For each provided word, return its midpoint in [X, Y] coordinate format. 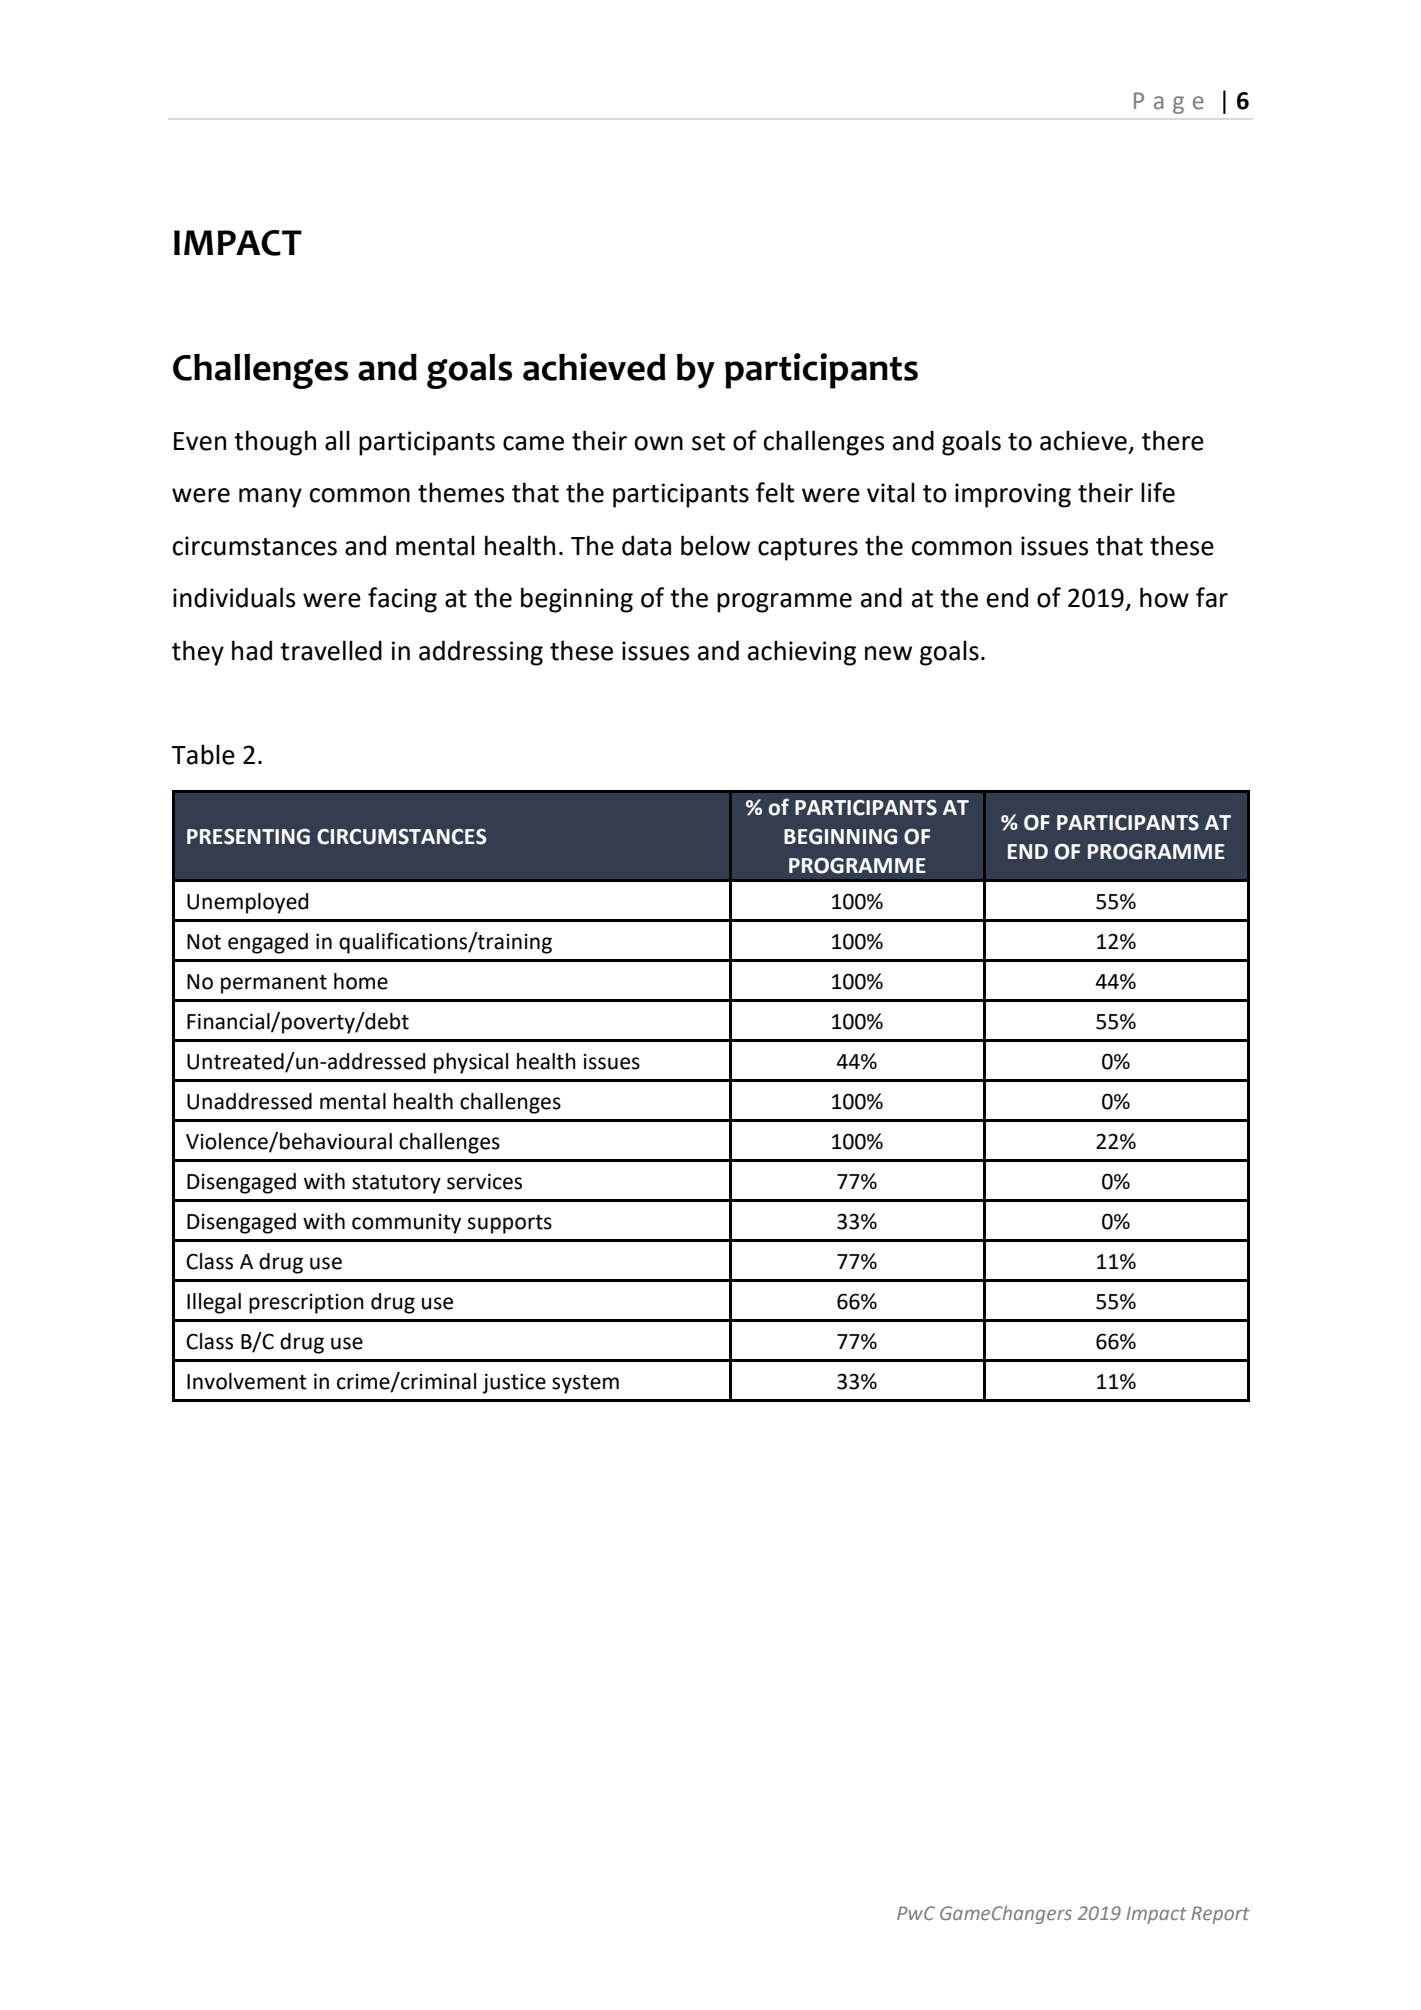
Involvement [247, 1381]
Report [1220, 1915]
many [270, 498]
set [708, 442]
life [1158, 492]
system [585, 1384]
